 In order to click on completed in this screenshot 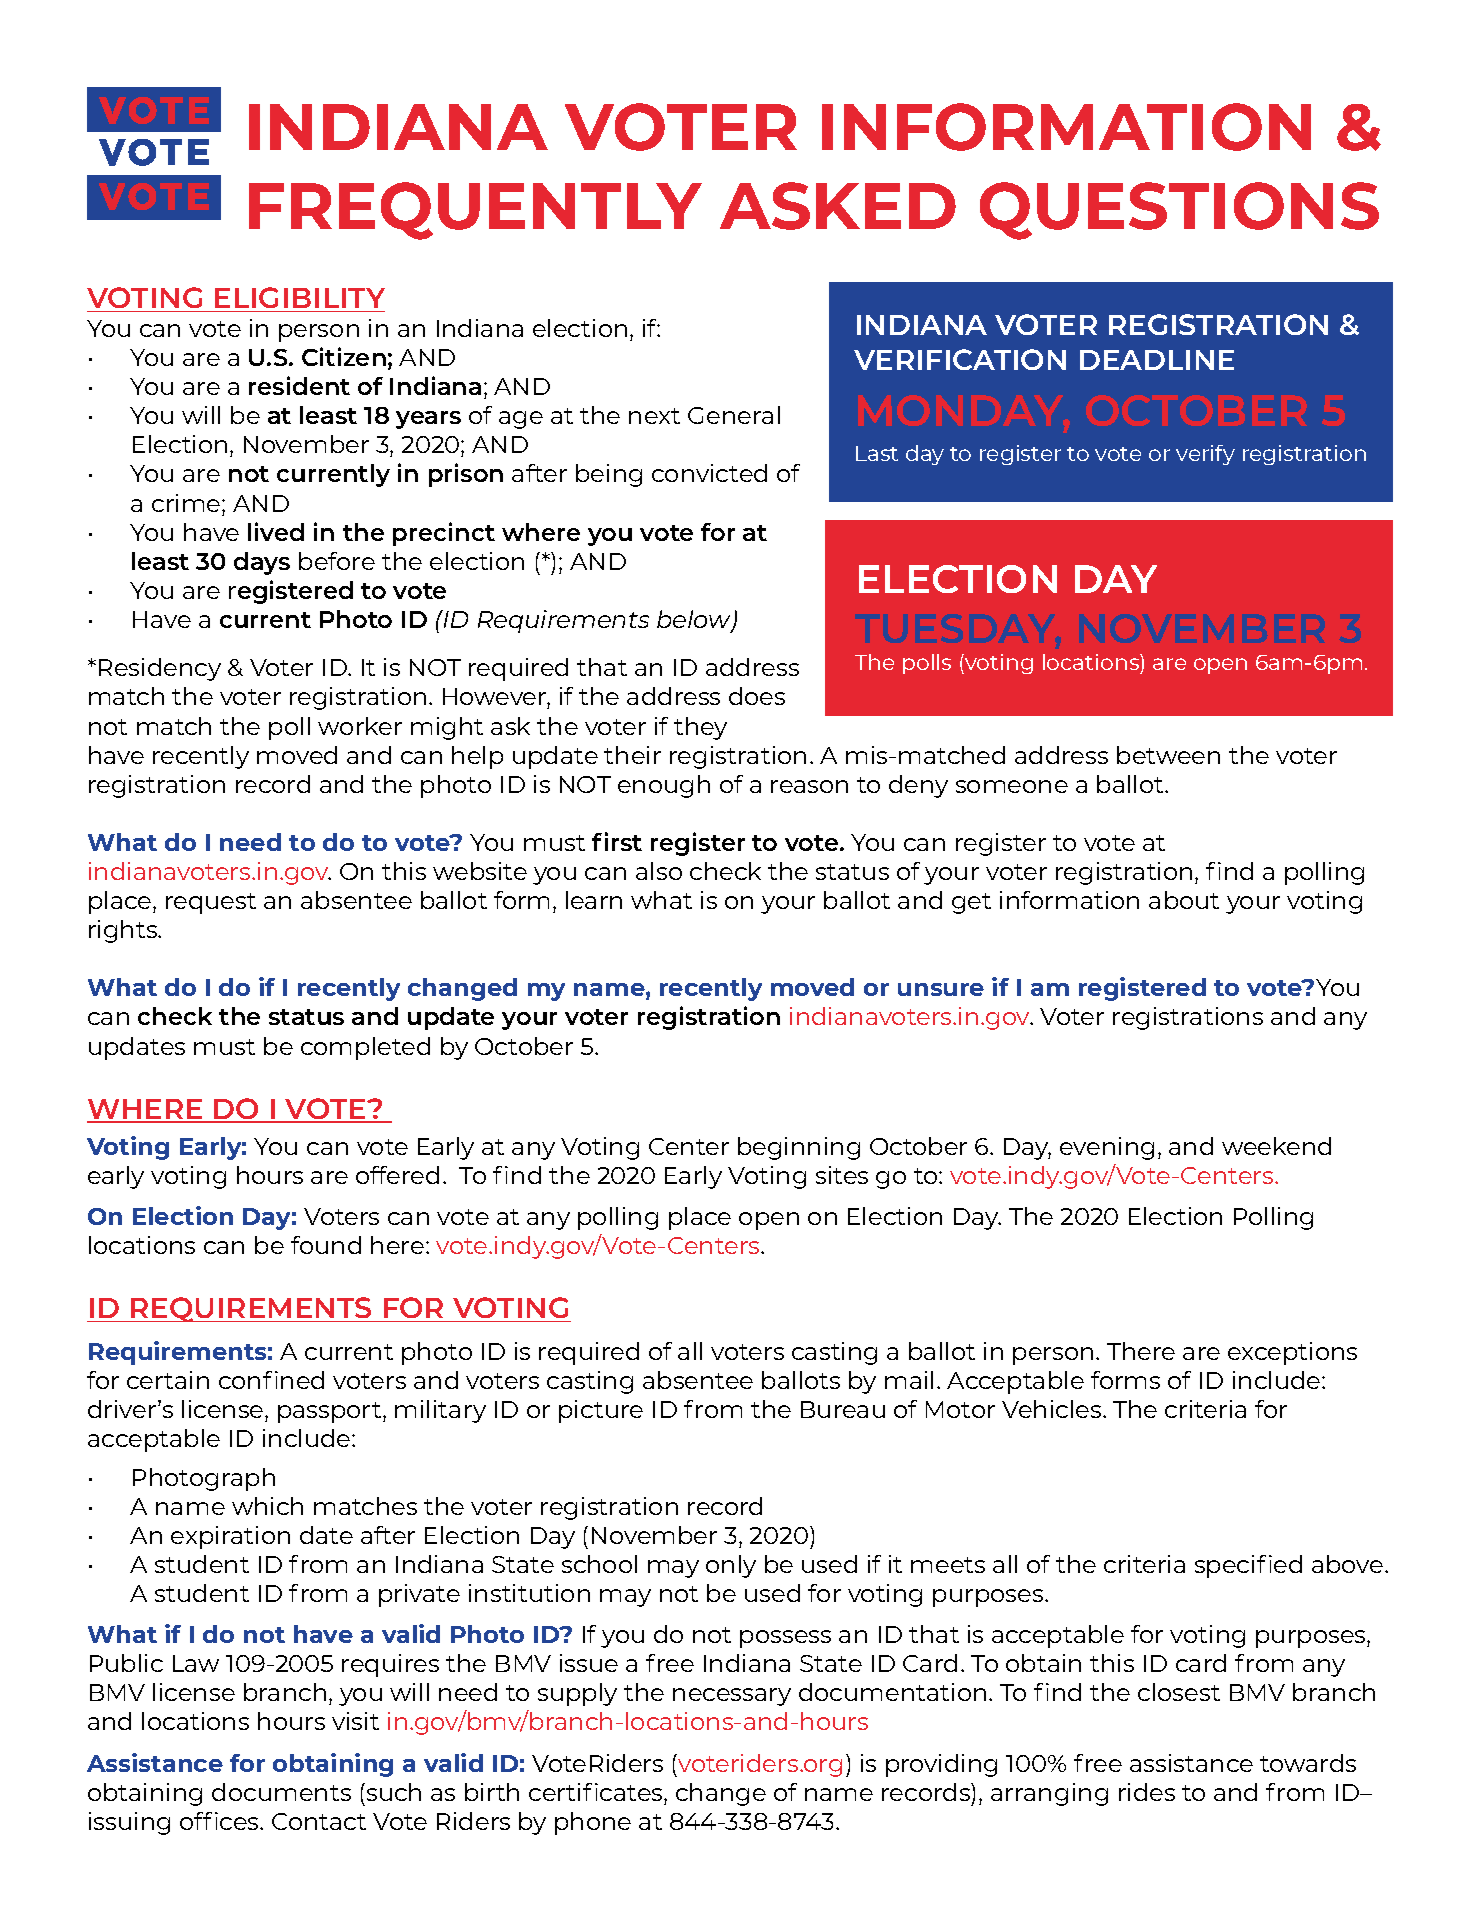, I will do `click(365, 1048)`.
